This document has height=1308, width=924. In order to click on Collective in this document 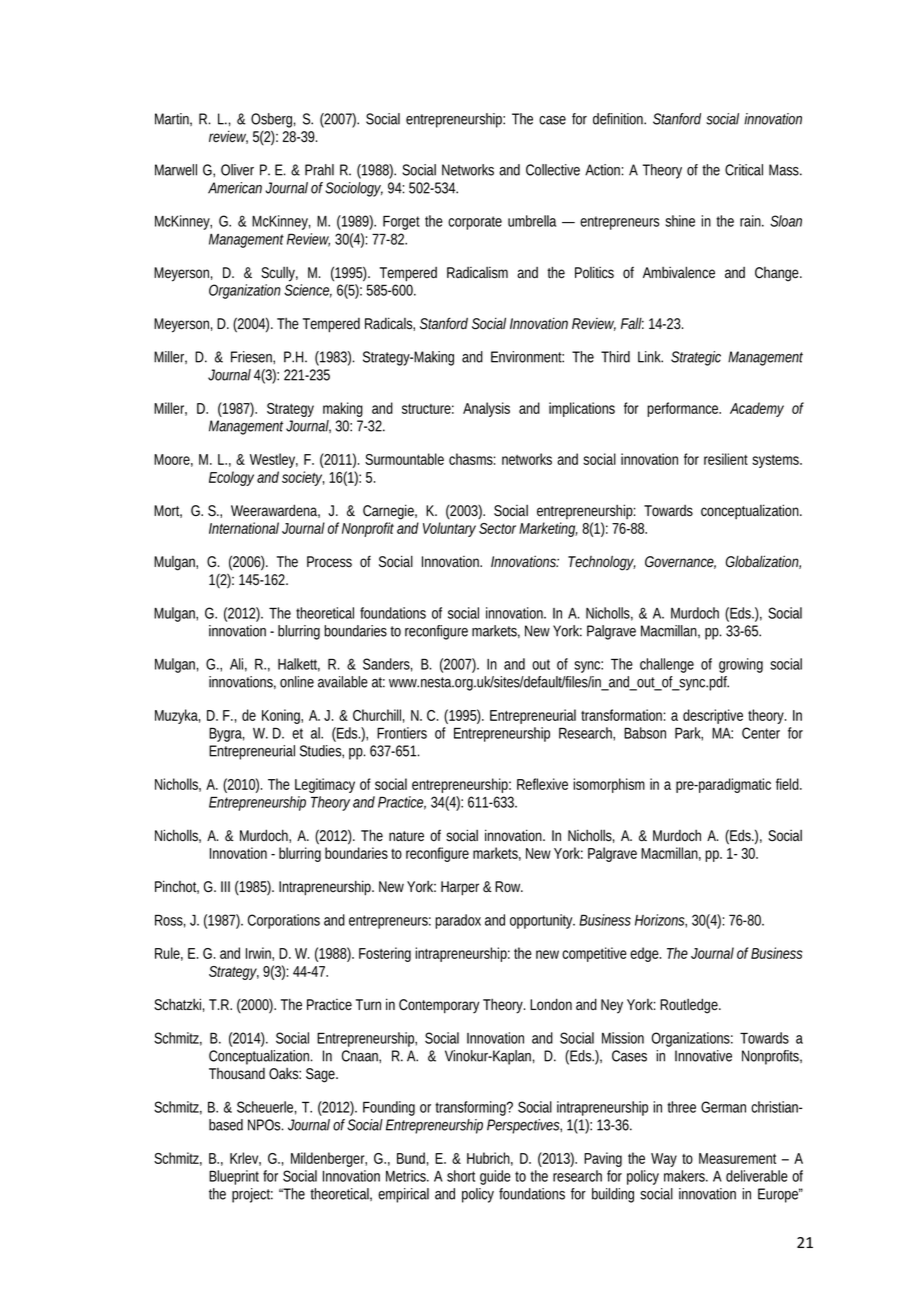, I will do `click(553, 170)`.
